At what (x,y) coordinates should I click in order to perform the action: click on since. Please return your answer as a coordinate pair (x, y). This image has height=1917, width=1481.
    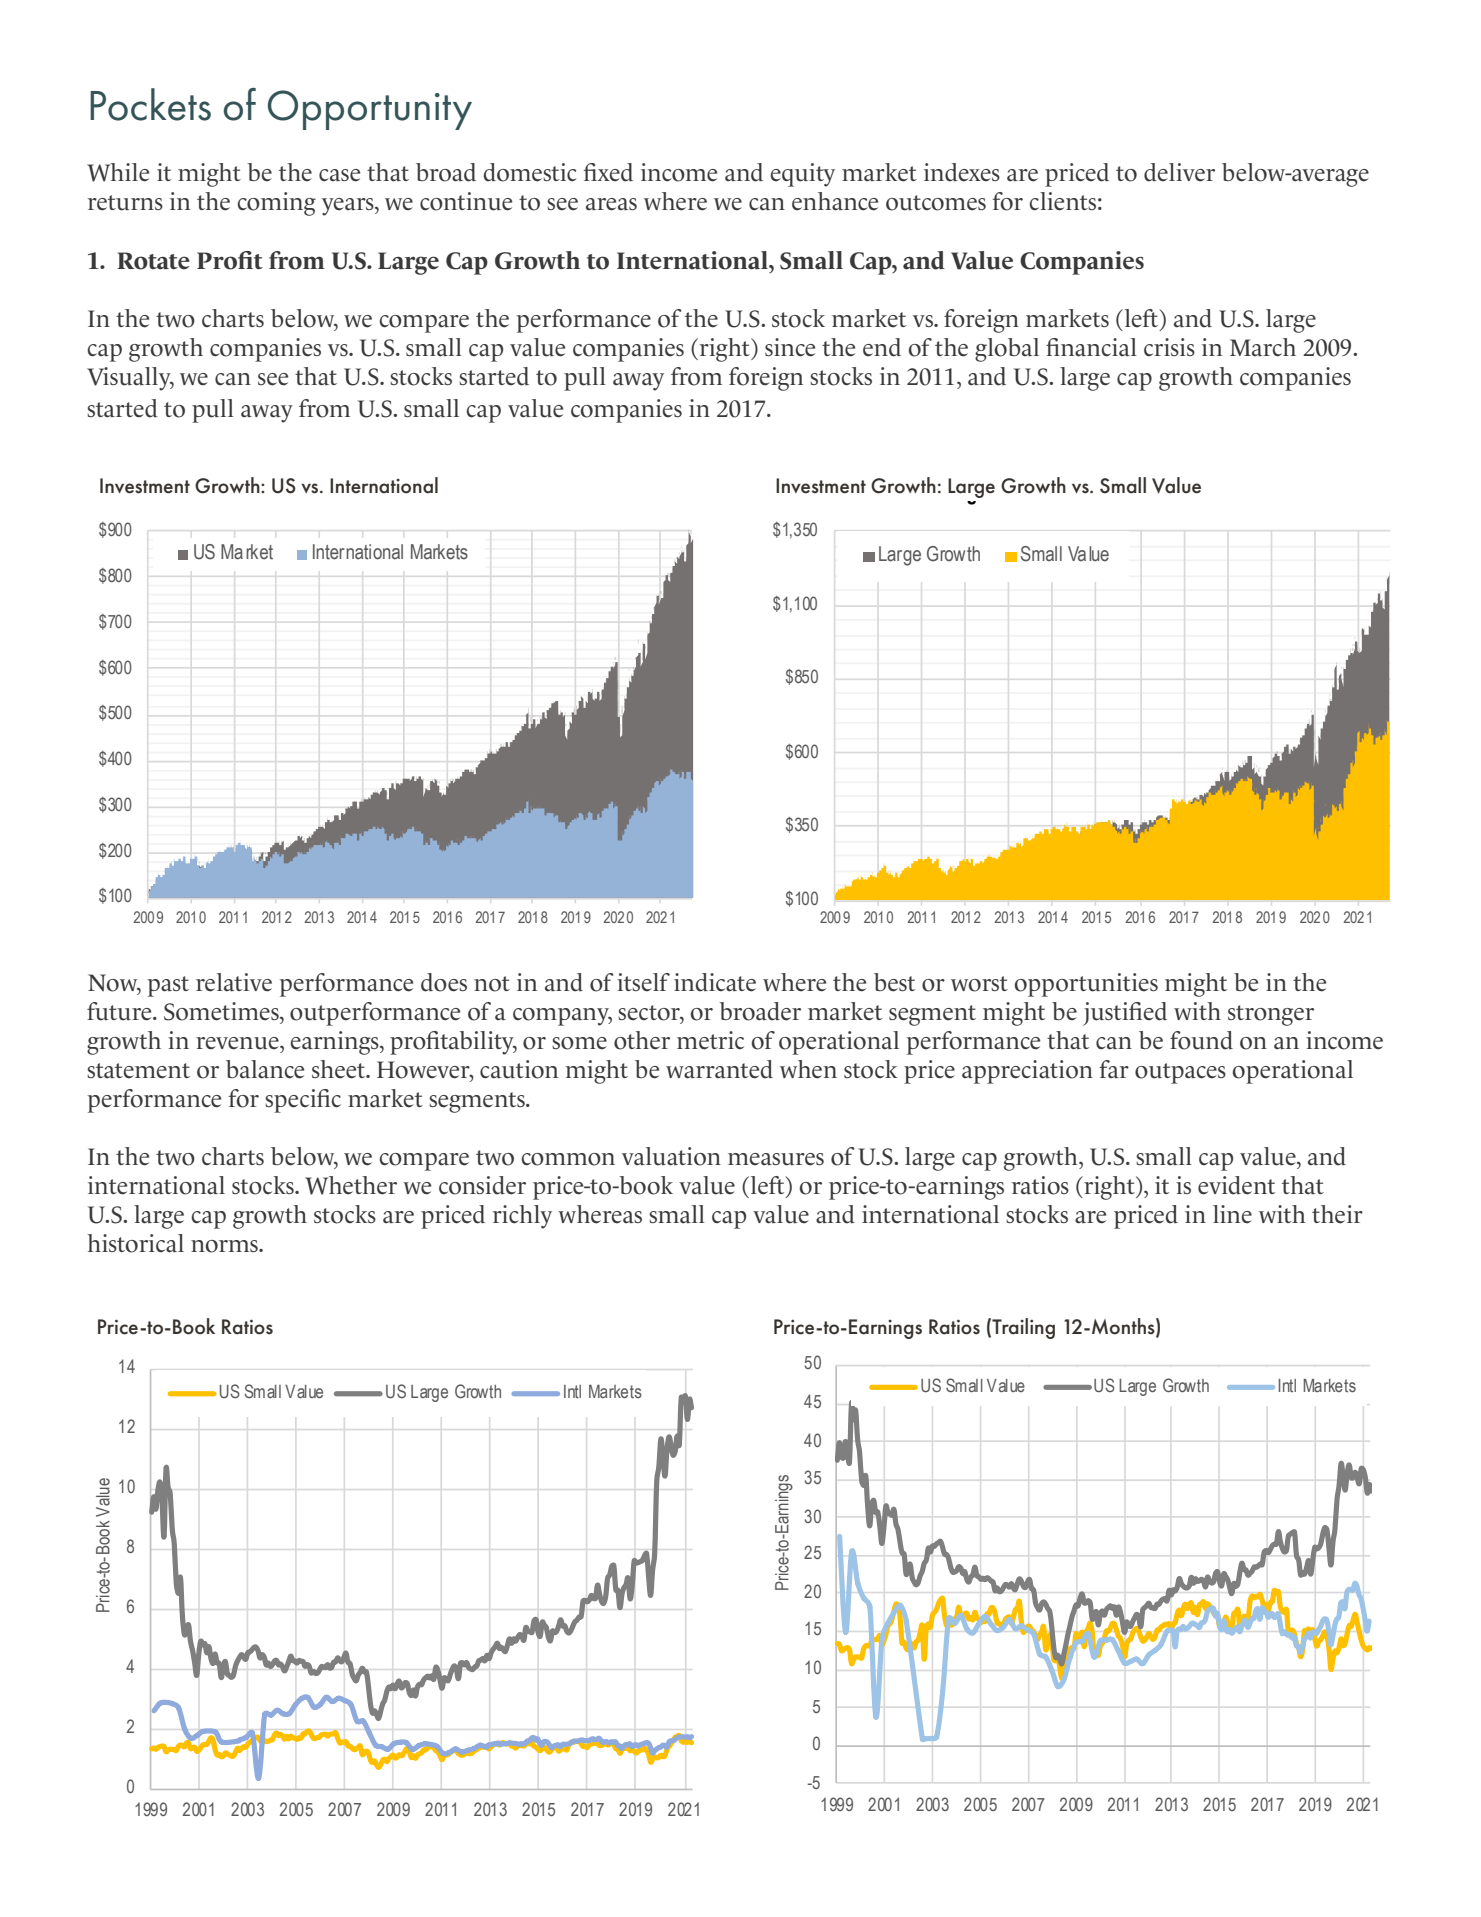
    Looking at the image, I should click on (790, 347).
